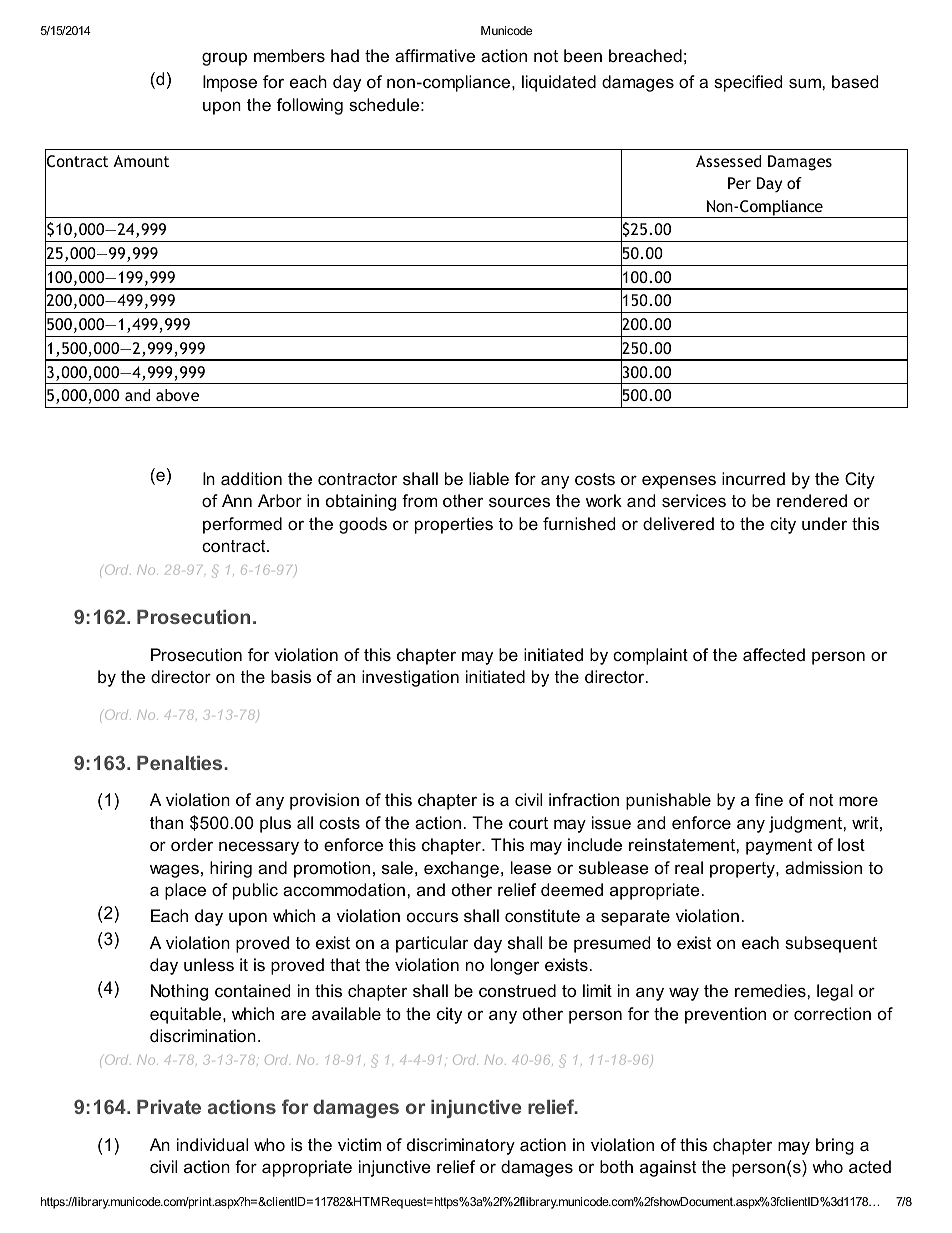 The height and width of the page is (1233, 952). Describe the element at coordinates (774, 654) in the page. I see `affected` at that location.
